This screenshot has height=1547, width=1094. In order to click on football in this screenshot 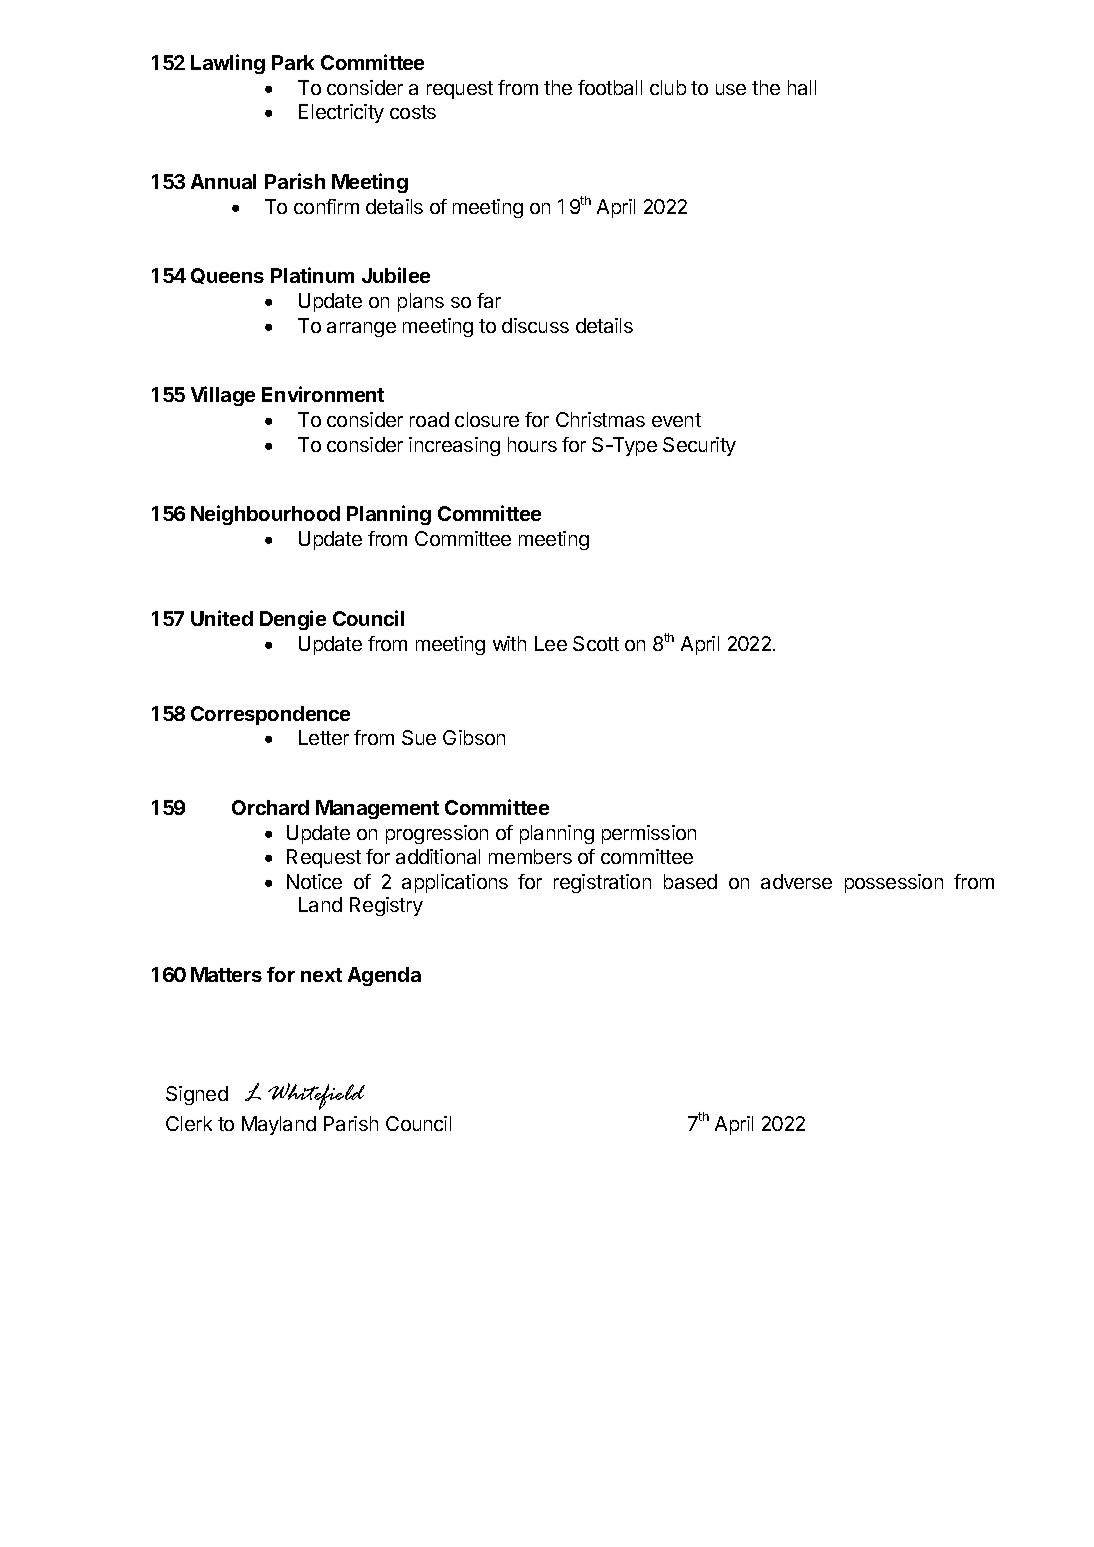, I will do `click(610, 87)`.
